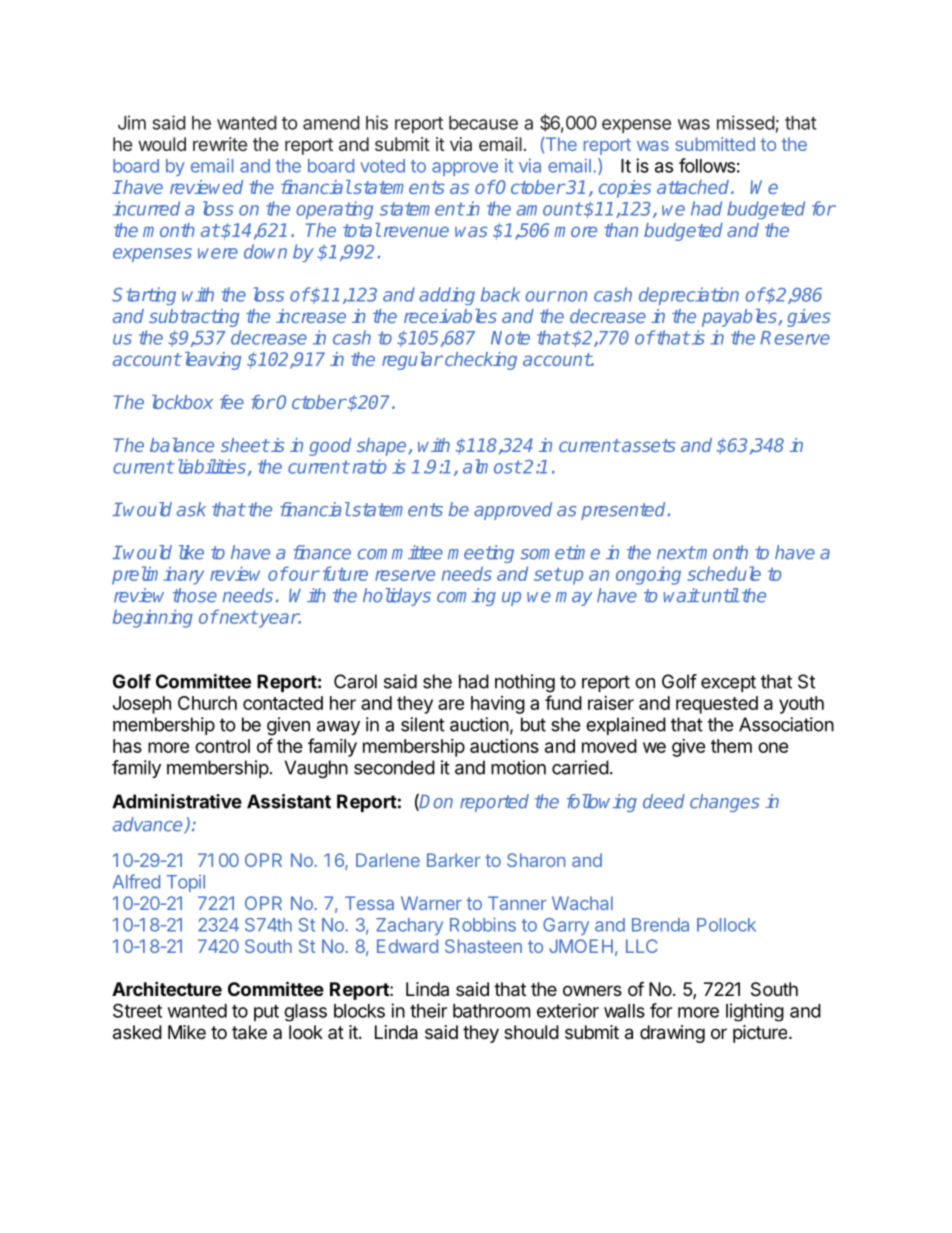 The width and height of the image is (952, 1233). What do you see at coordinates (195, 595) in the image?
I see `those` at bounding box center [195, 595].
